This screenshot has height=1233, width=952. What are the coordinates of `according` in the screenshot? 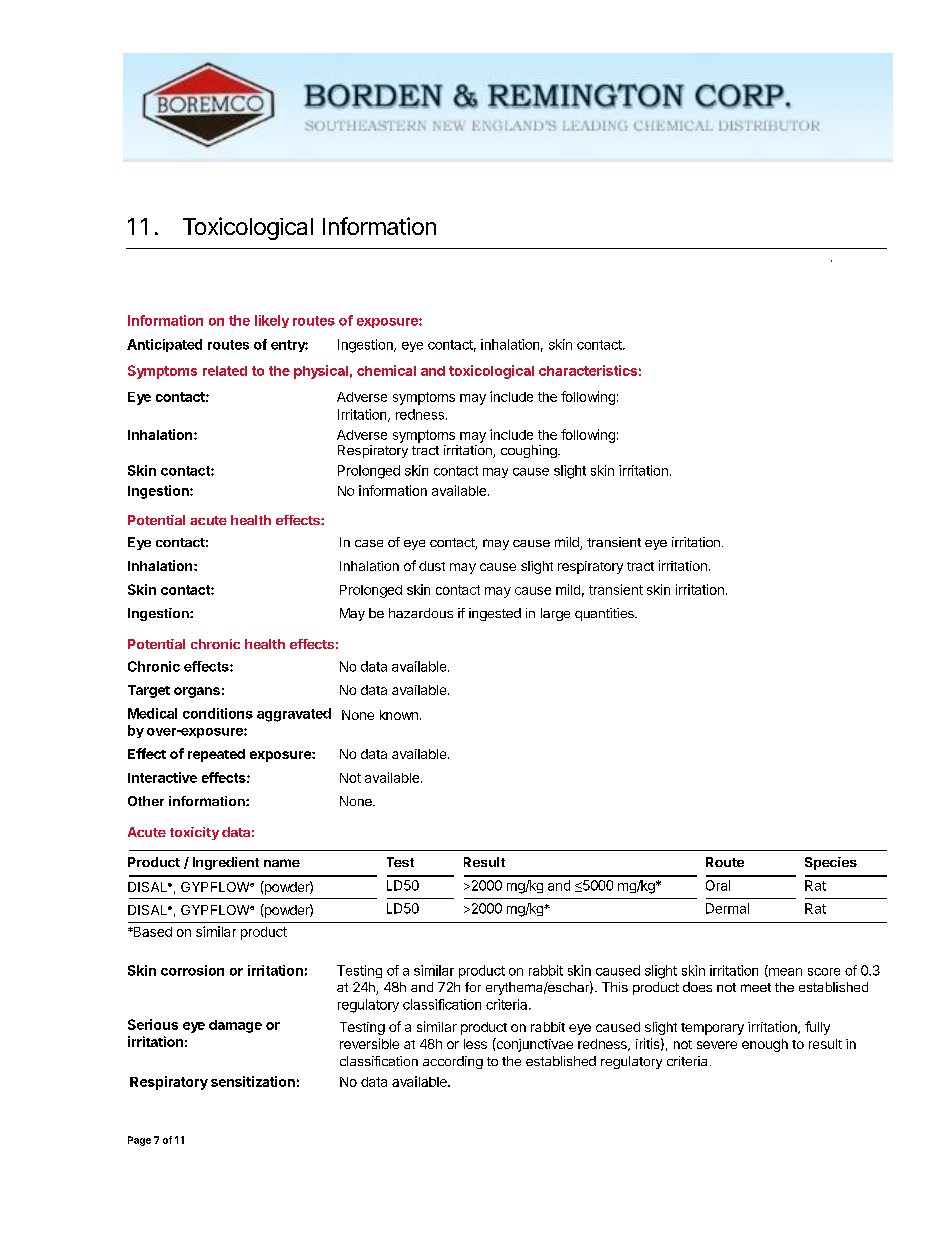 It's located at (453, 1062).
